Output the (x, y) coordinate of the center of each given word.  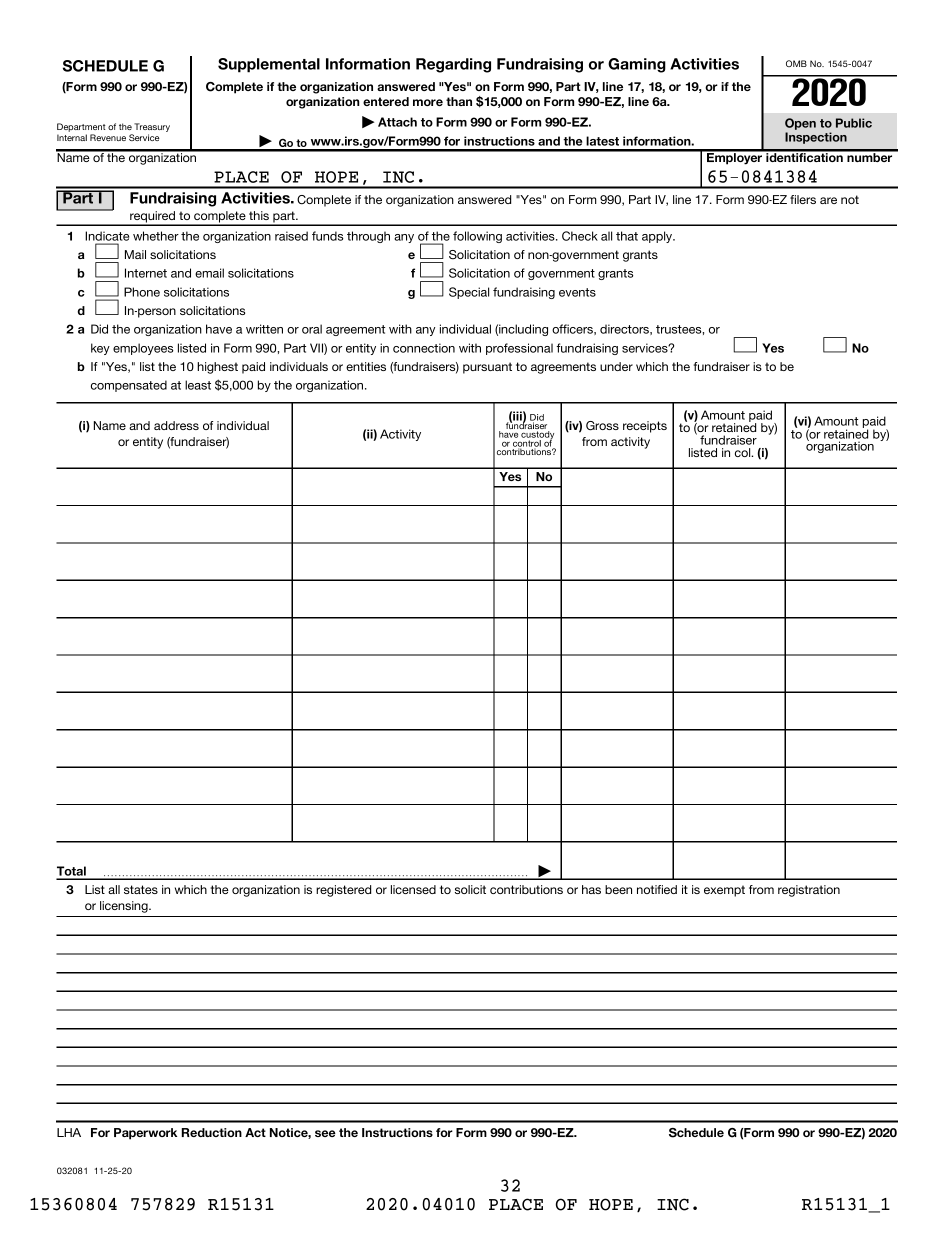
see (325, 1133)
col (744, 452)
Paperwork (145, 1134)
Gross (602, 426)
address (176, 425)
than (459, 101)
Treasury (152, 129)
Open (800, 124)
